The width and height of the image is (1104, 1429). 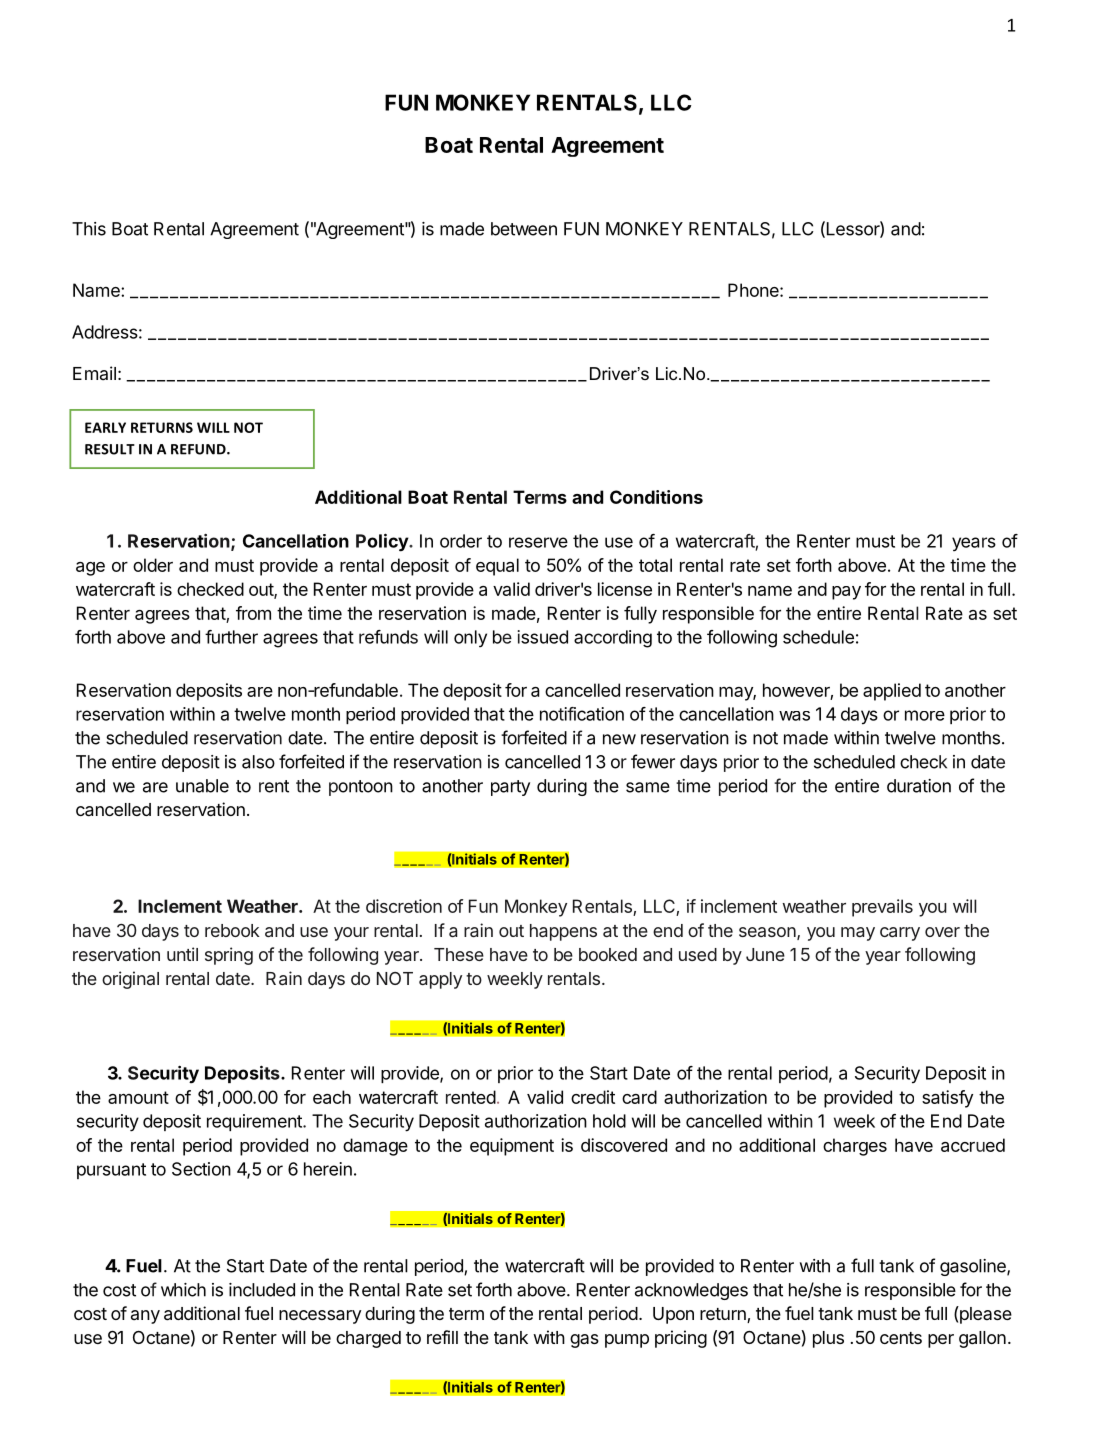 I want to click on which, so click(x=183, y=1290).
